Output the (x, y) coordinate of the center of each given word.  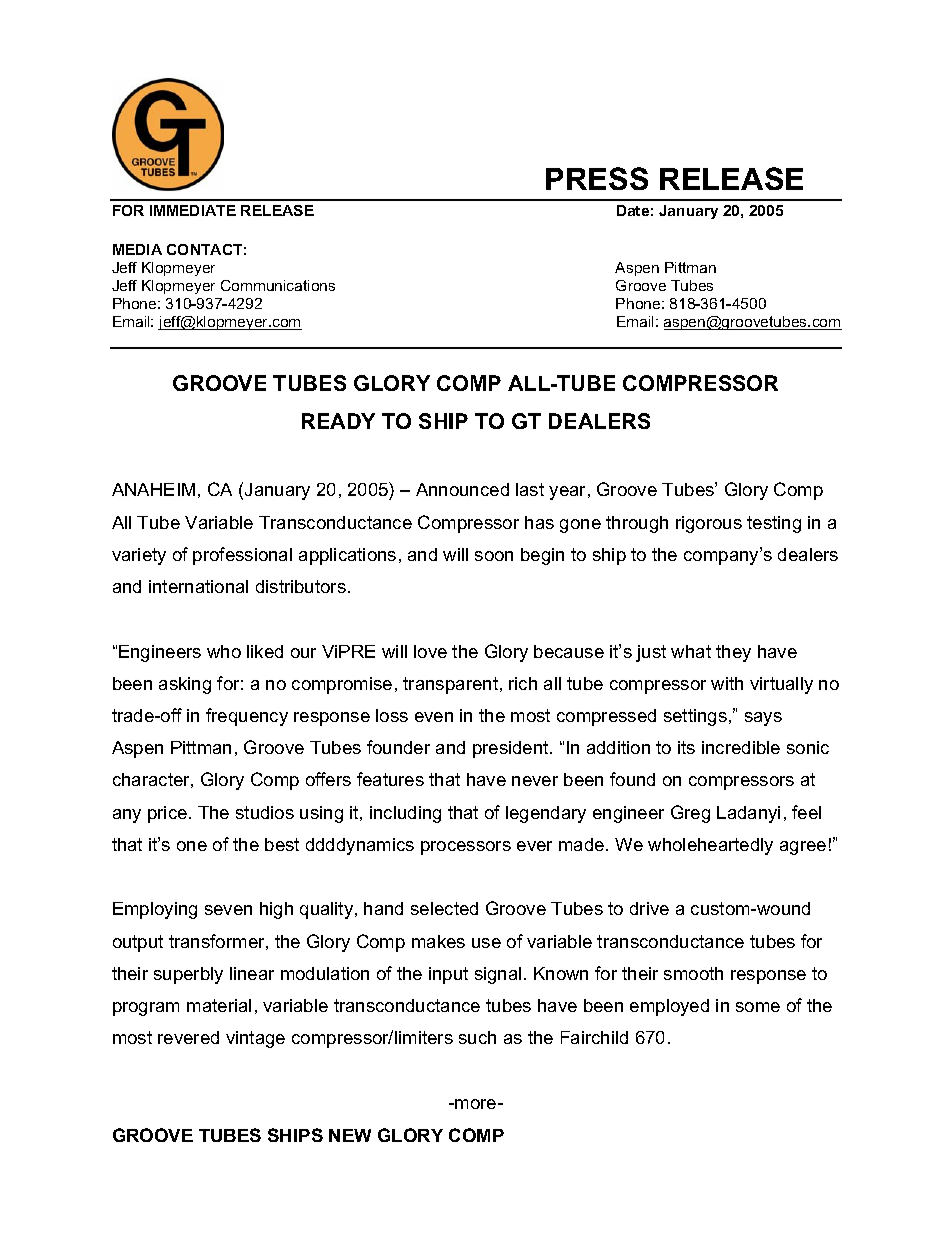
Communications (278, 285)
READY (338, 421)
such (477, 1037)
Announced (462, 489)
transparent (452, 685)
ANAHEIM (153, 489)
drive (649, 908)
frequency (247, 717)
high (276, 910)
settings (695, 717)
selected (444, 908)
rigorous (709, 524)
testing (774, 524)
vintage (255, 1039)
